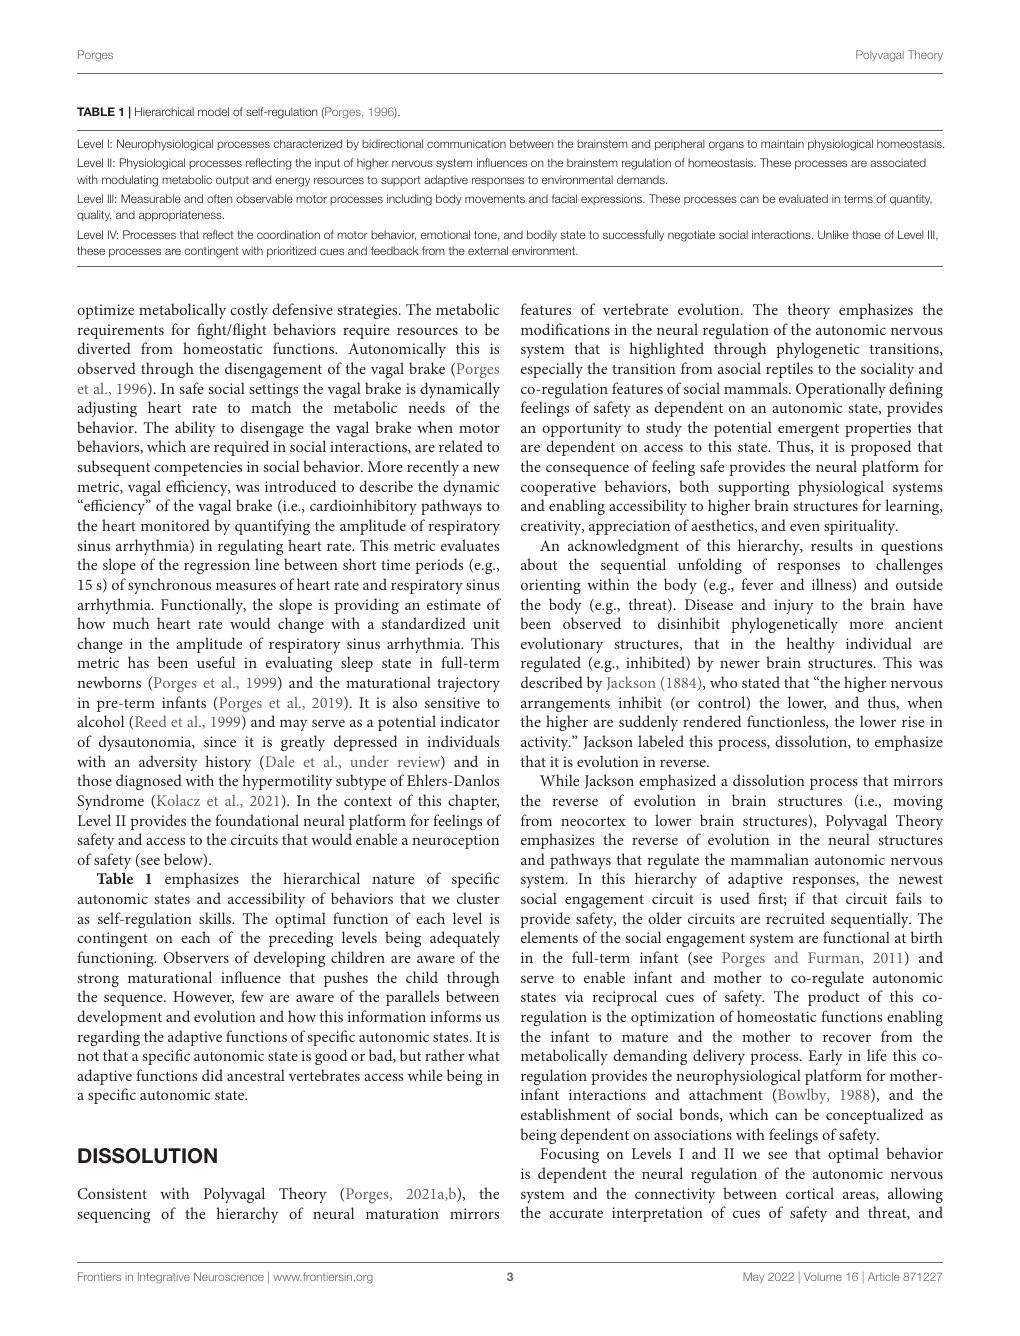  I want to click on However, so click(203, 997).
